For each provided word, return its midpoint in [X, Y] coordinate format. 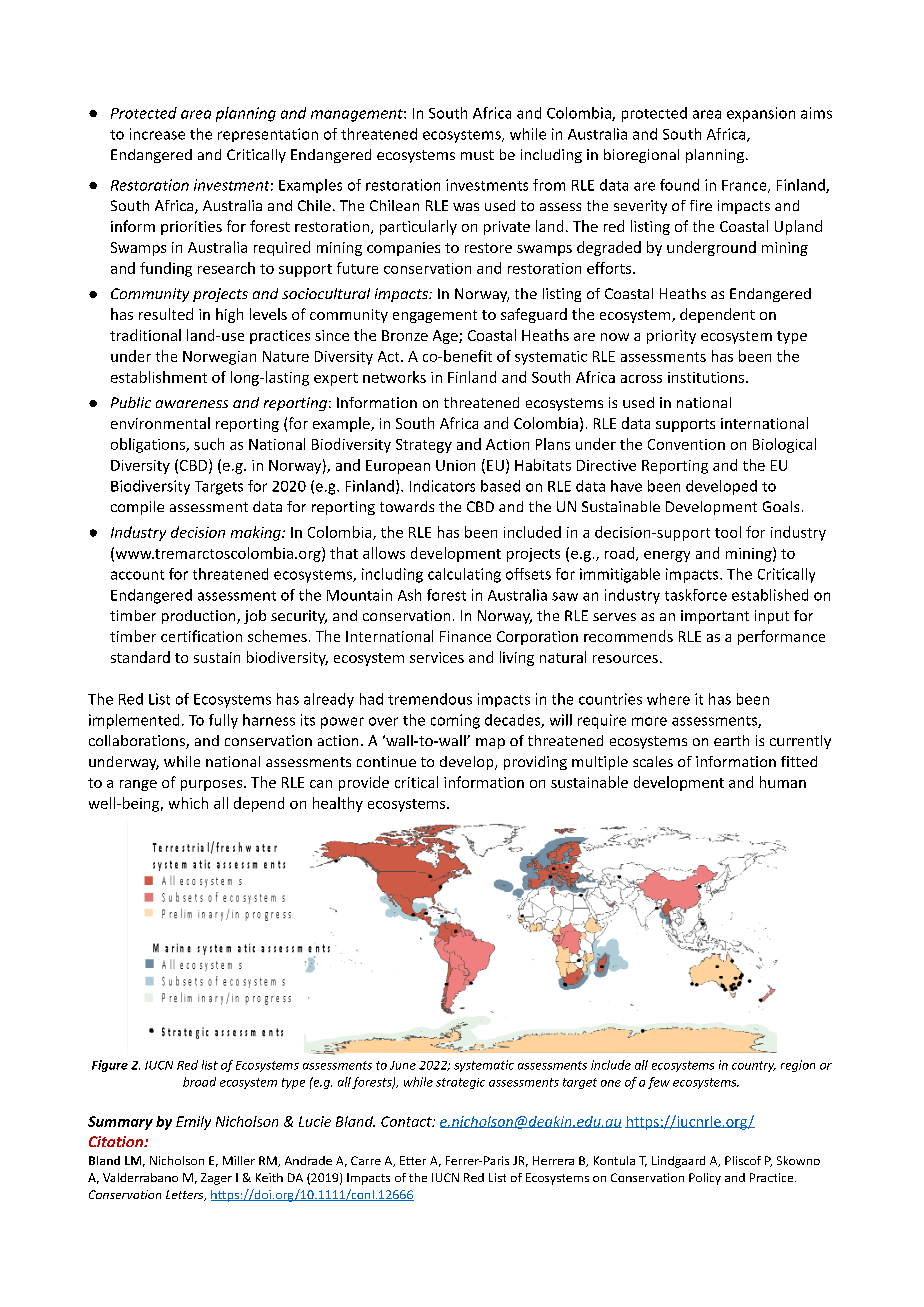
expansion [761, 114]
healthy [338, 804]
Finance [465, 636]
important [715, 617]
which [188, 803]
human [783, 782]
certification [201, 636]
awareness [192, 404]
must [477, 155]
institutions [707, 377]
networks [394, 377]
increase [157, 134]
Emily [193, 1123]
